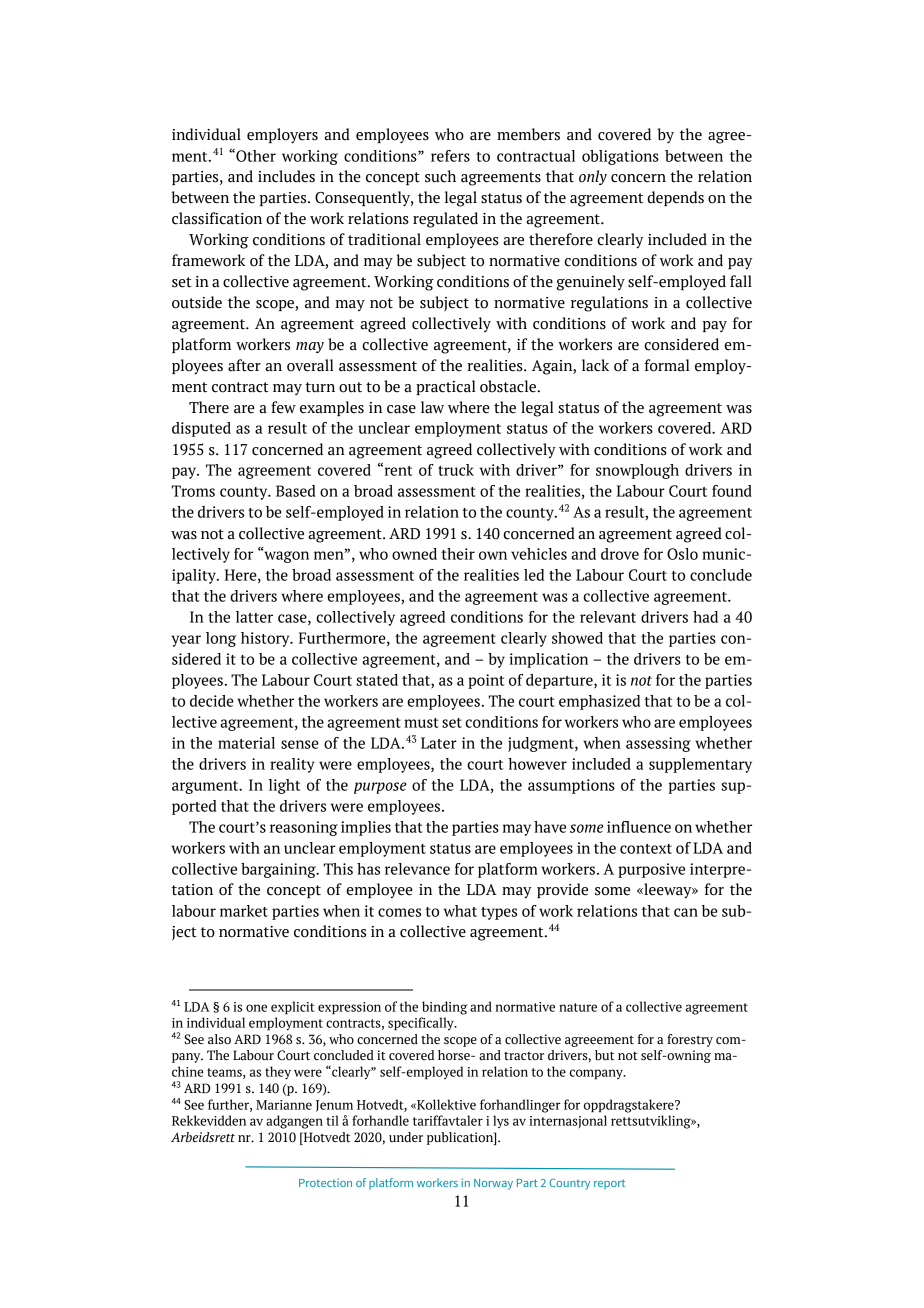 The image size is (924, 1308). What do you see at coordinates (284, 1105) in the screenshot?
I see `Marianne` at bounding box center [284, 1105].
